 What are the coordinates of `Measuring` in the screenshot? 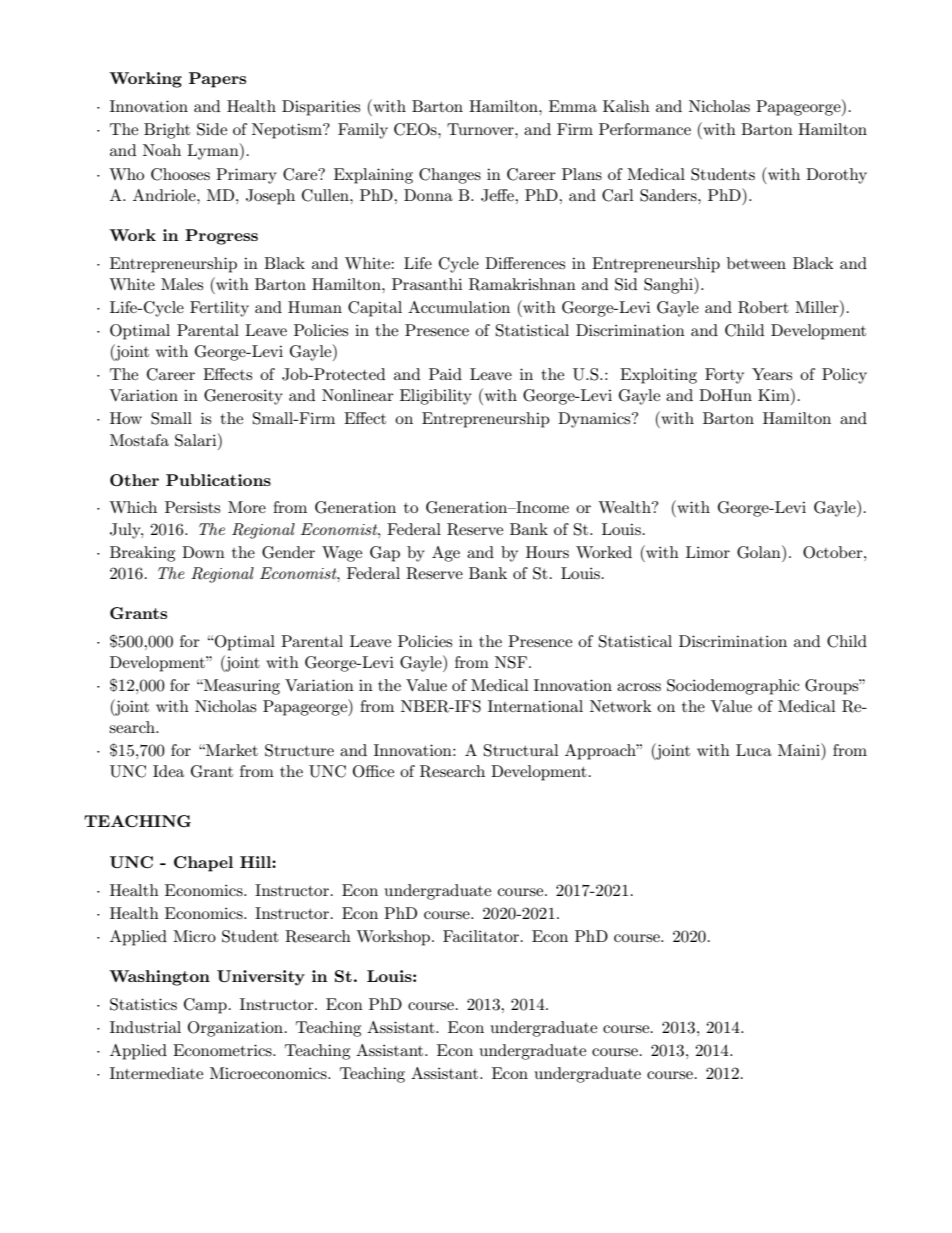 It's located at (241, 687).
